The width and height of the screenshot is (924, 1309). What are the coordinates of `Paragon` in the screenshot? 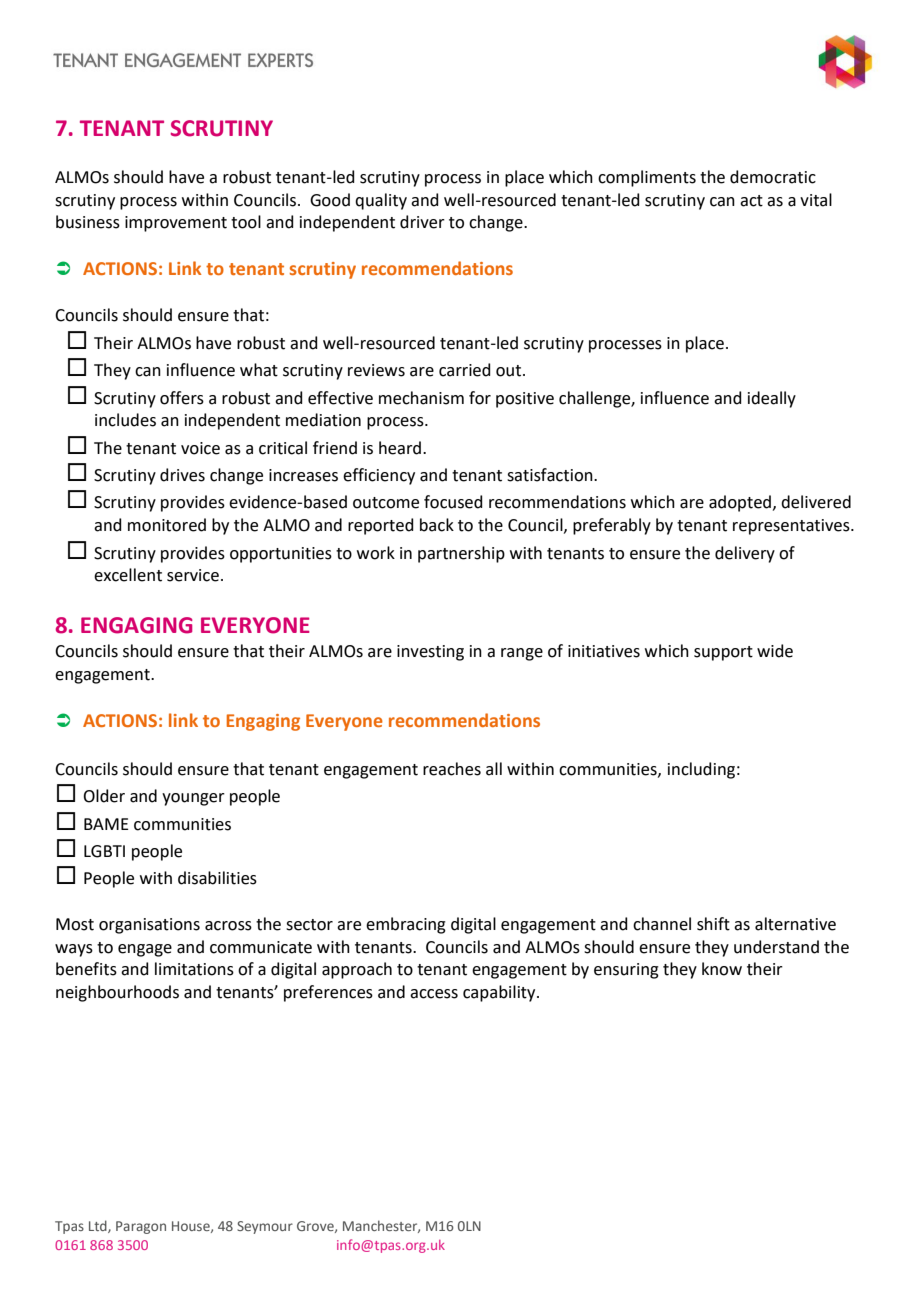 It's located at (141, 1227).
